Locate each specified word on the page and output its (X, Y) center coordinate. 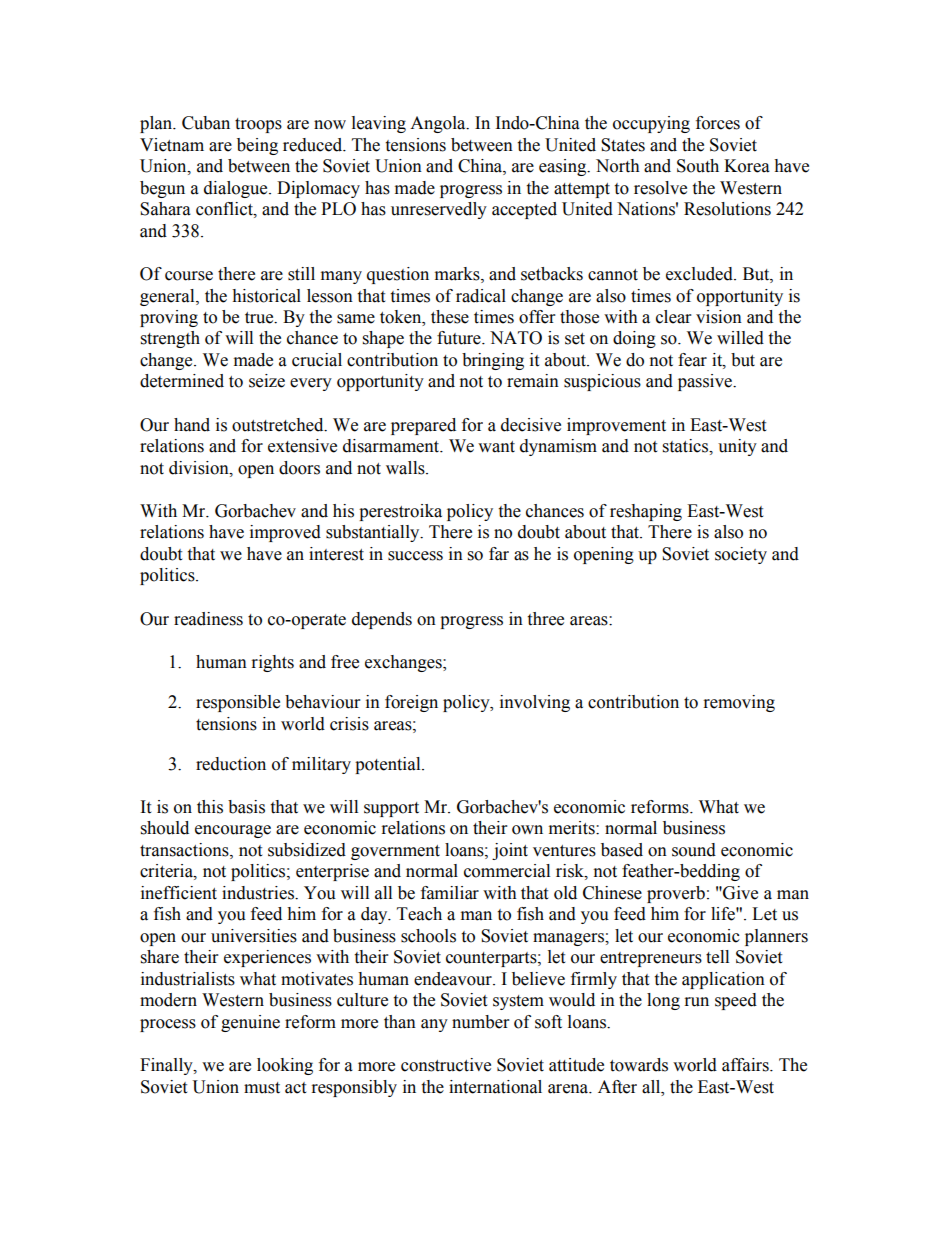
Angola (439, 124)
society (741, 555)
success (415, 556)
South (698, 166)
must (262, 1088)
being (257, 146)
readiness (208, 619)
